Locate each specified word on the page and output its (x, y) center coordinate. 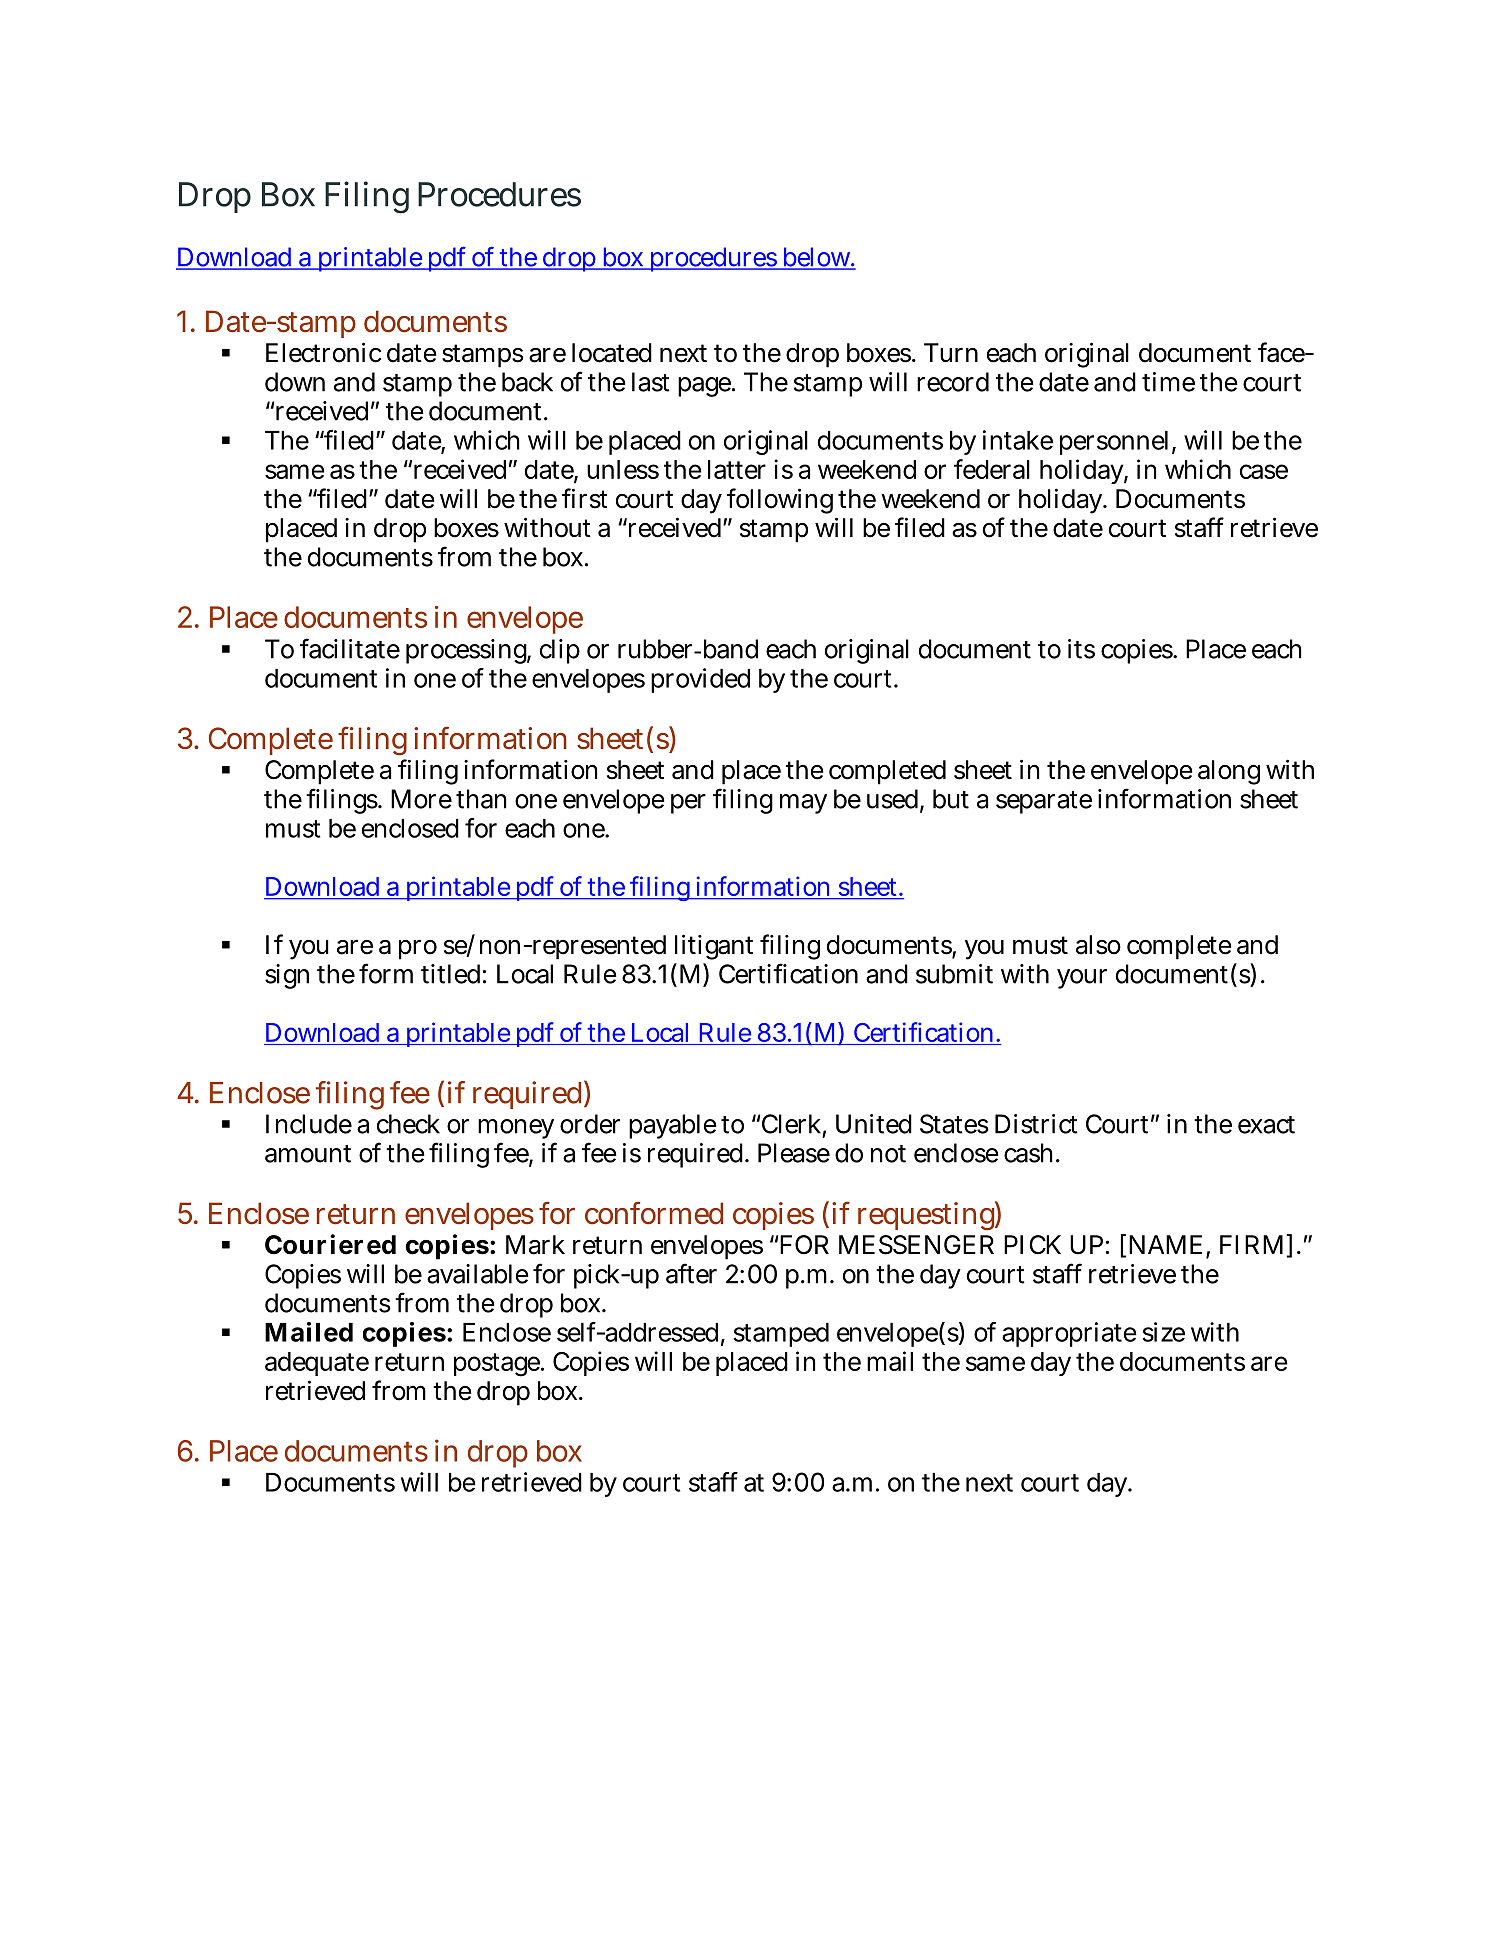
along (1229, 772)
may (803, 804)
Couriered (330, 1244)
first (584, 498)
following (780, 501)
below (815, 258)
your (1082, 979)
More (421, 799)
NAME (1165, 1244)
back (527, 382)
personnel (1114, 443)
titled (450, 974)
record (953, 382)
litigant (714, 947)
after (691, 1273)
